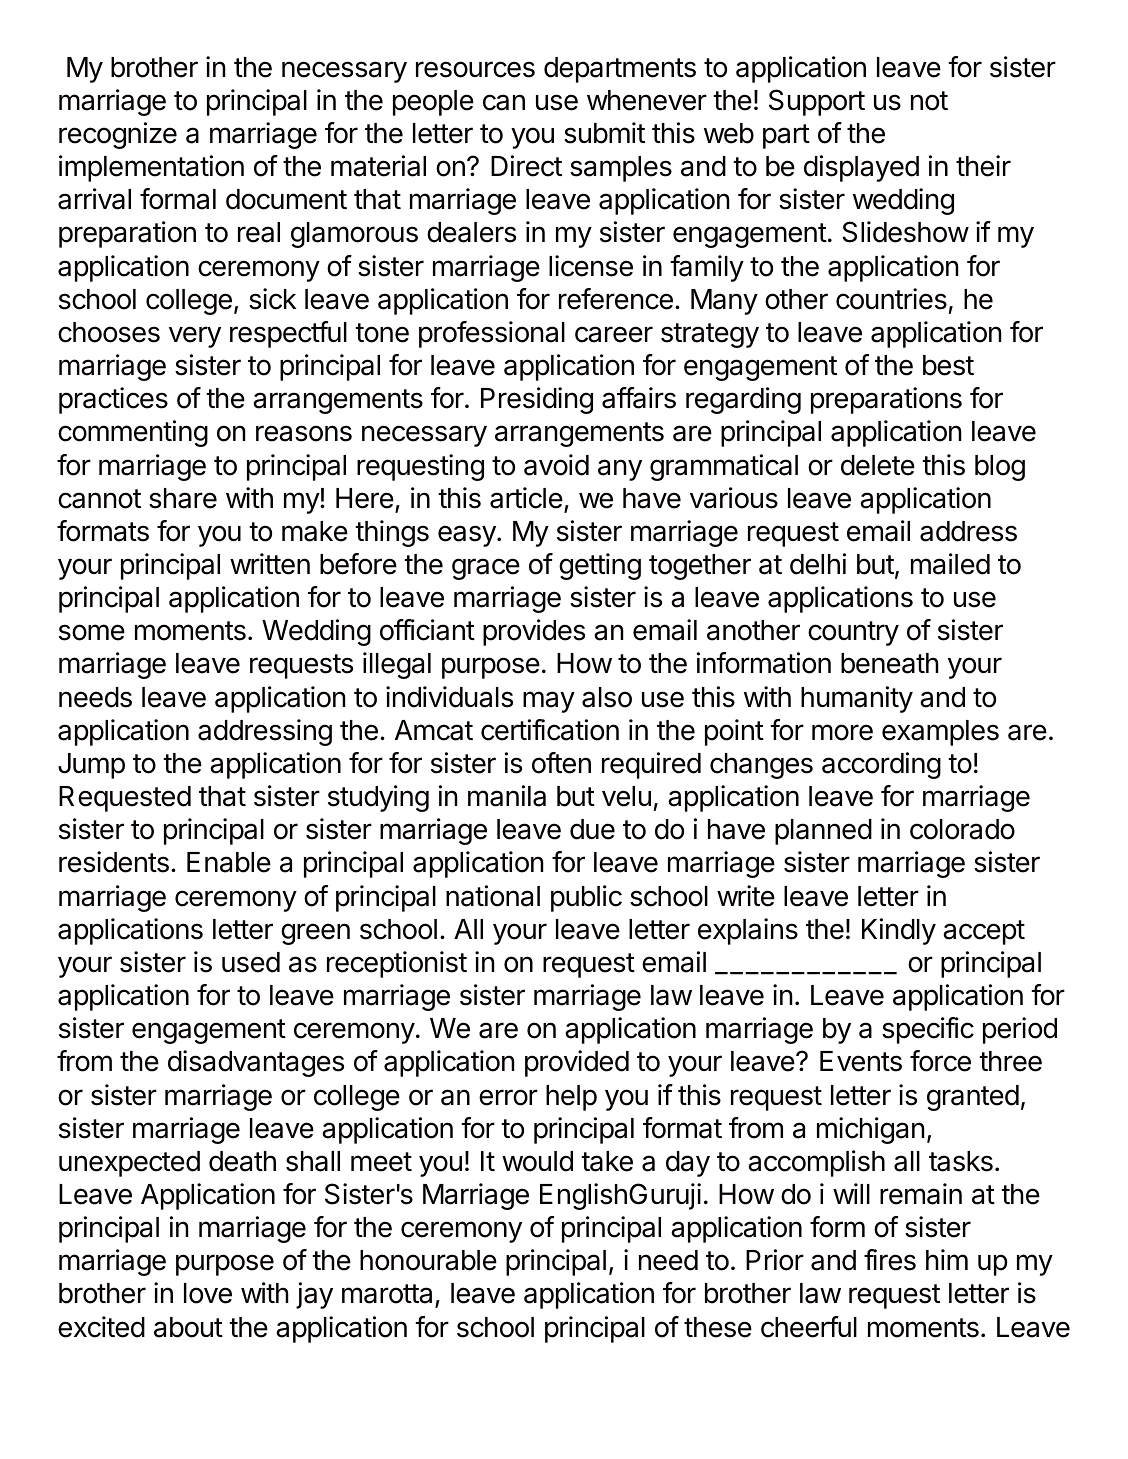 The image size is (1128, 1459). I want to click on recognize, so click(118, 135).
